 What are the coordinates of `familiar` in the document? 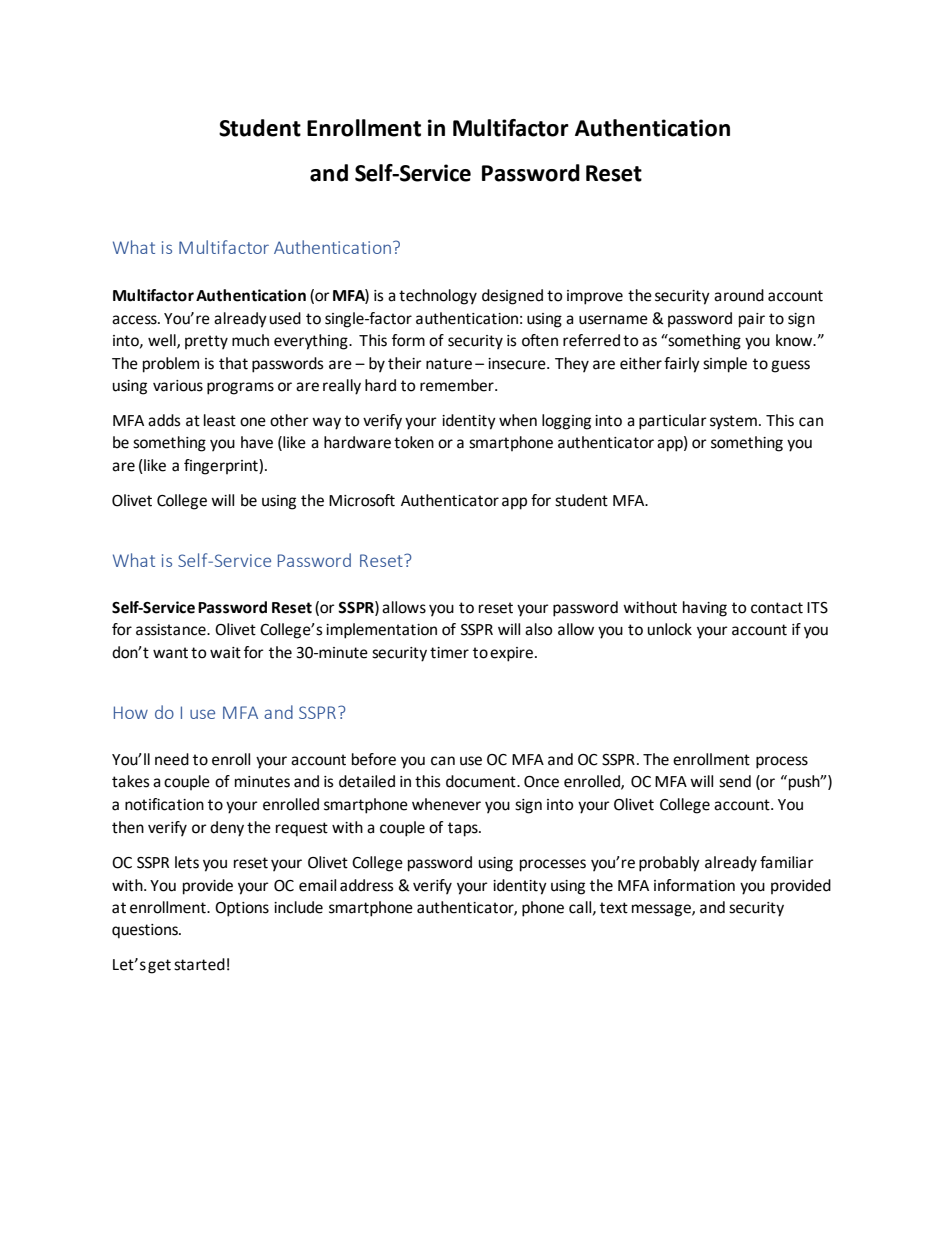 It's located at (787, 862).
